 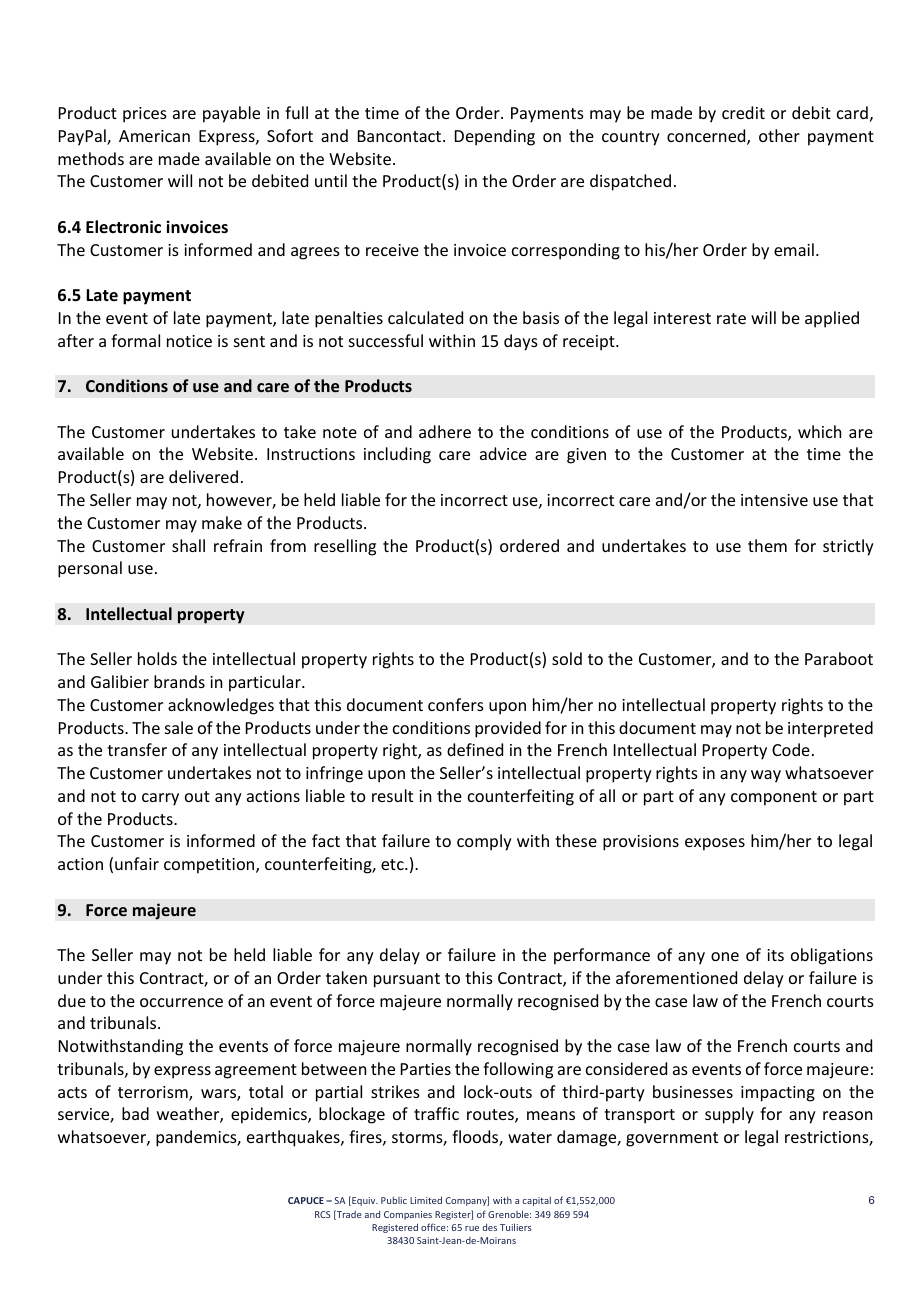 I want to click on supply, so click(x=729, y=1115).
